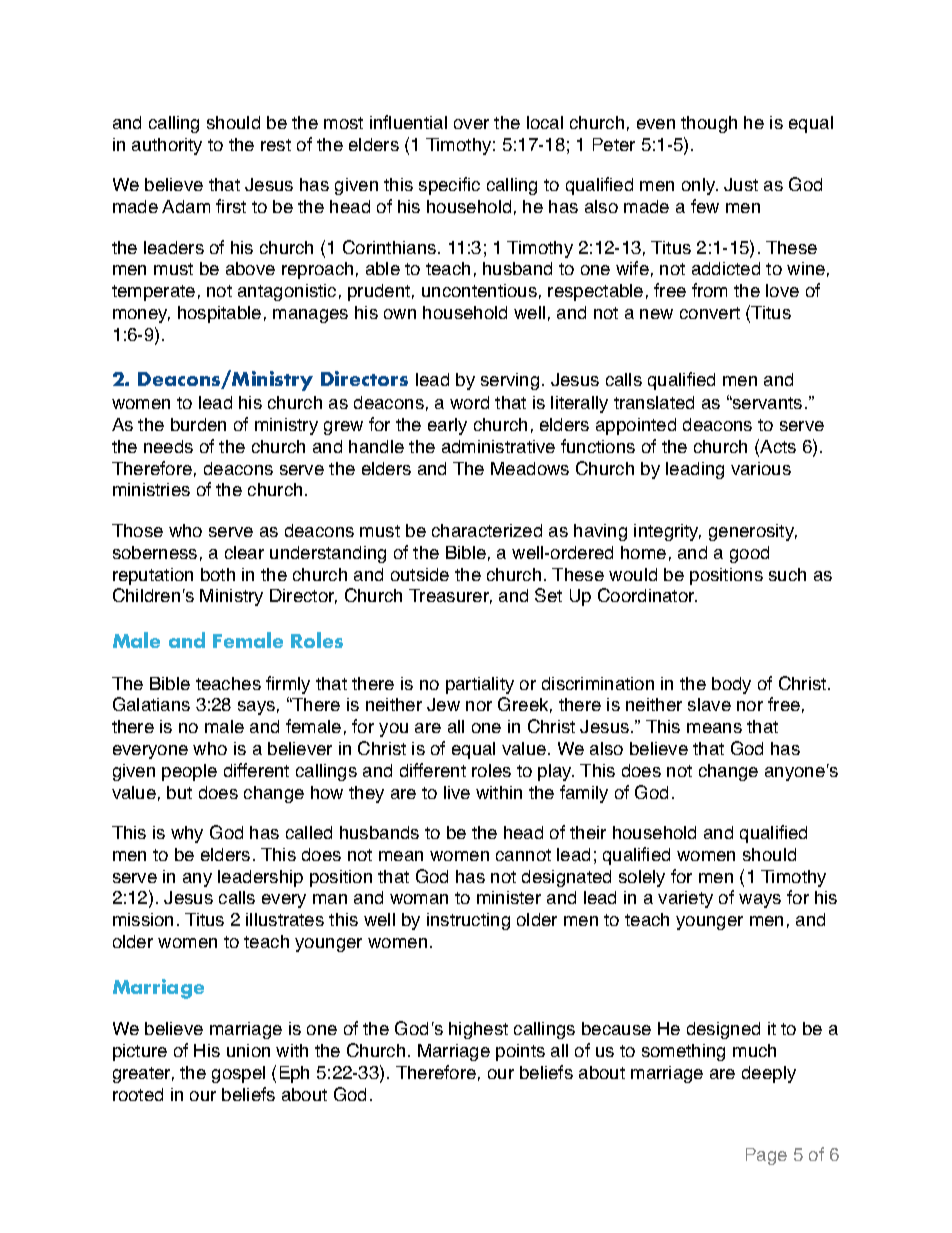 Image resolution: width=952 pixels, height=1233 pixels. I want to click on Treasurer, so click(450, 596).
